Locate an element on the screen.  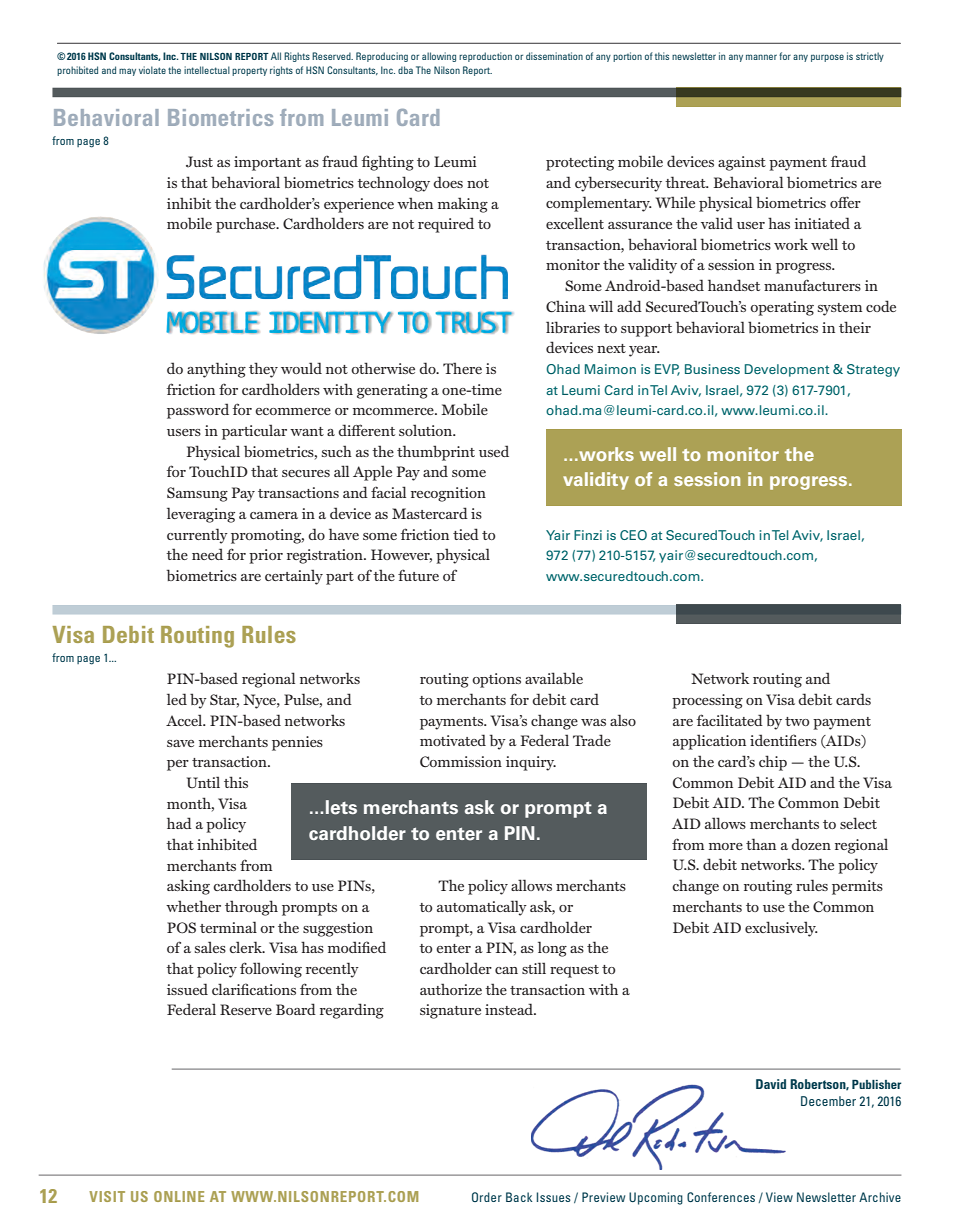
exclusively is located at coordinates (781, 929).
